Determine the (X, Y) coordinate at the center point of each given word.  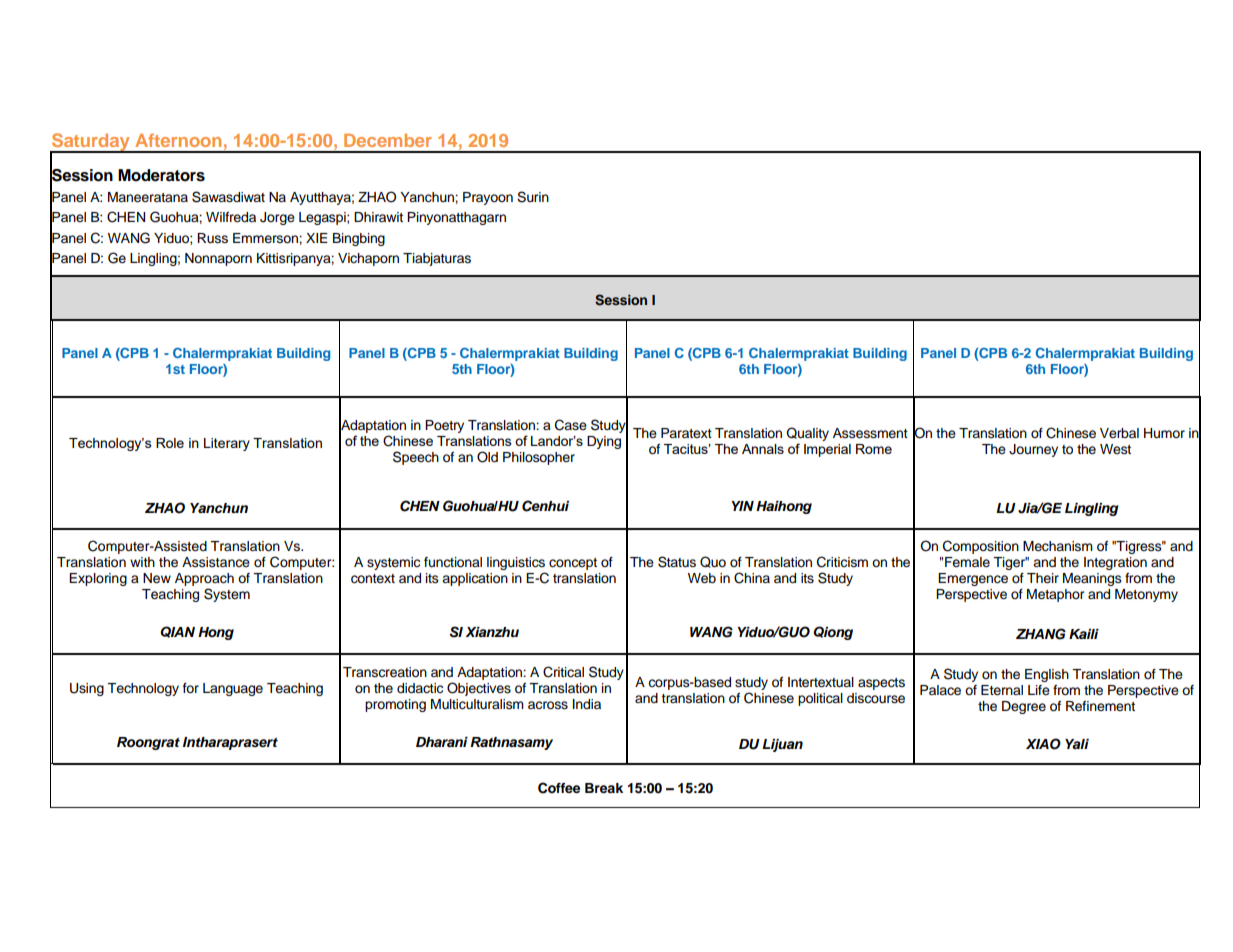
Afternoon (178, 140)
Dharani (442, 742)
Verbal (1119, 433)
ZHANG (1041, 634)
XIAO (1043, 744)
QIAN (177, 632)
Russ (212, 238)
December (388, 140)
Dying (604, 442)
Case (571, 425)
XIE (317, 238)
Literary (227, 444)
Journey (1033, 450)
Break (604, 788)
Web (702, 578)
